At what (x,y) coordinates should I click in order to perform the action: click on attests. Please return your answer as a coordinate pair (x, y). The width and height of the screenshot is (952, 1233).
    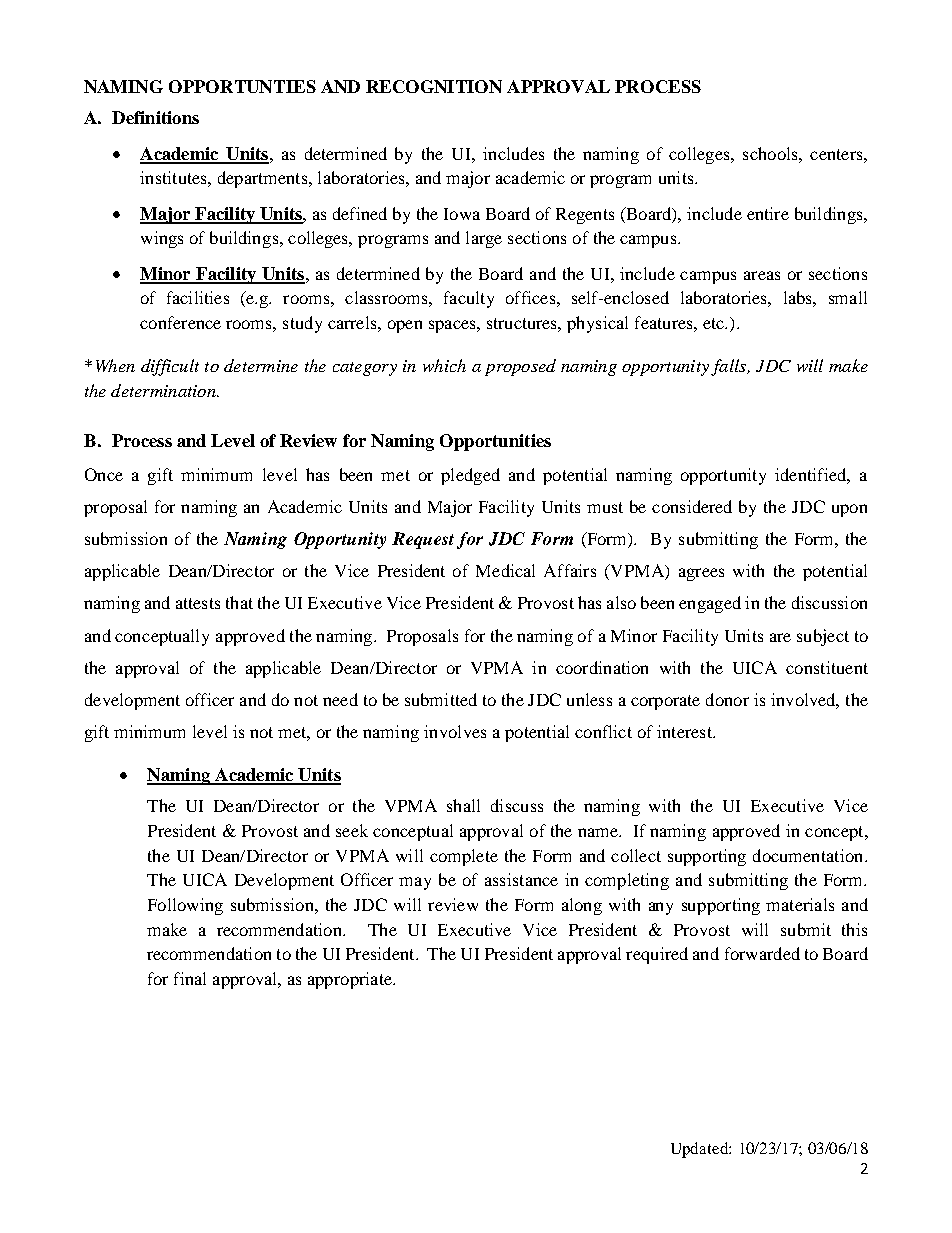
    Looking at the image, I should click on (198, 603).
